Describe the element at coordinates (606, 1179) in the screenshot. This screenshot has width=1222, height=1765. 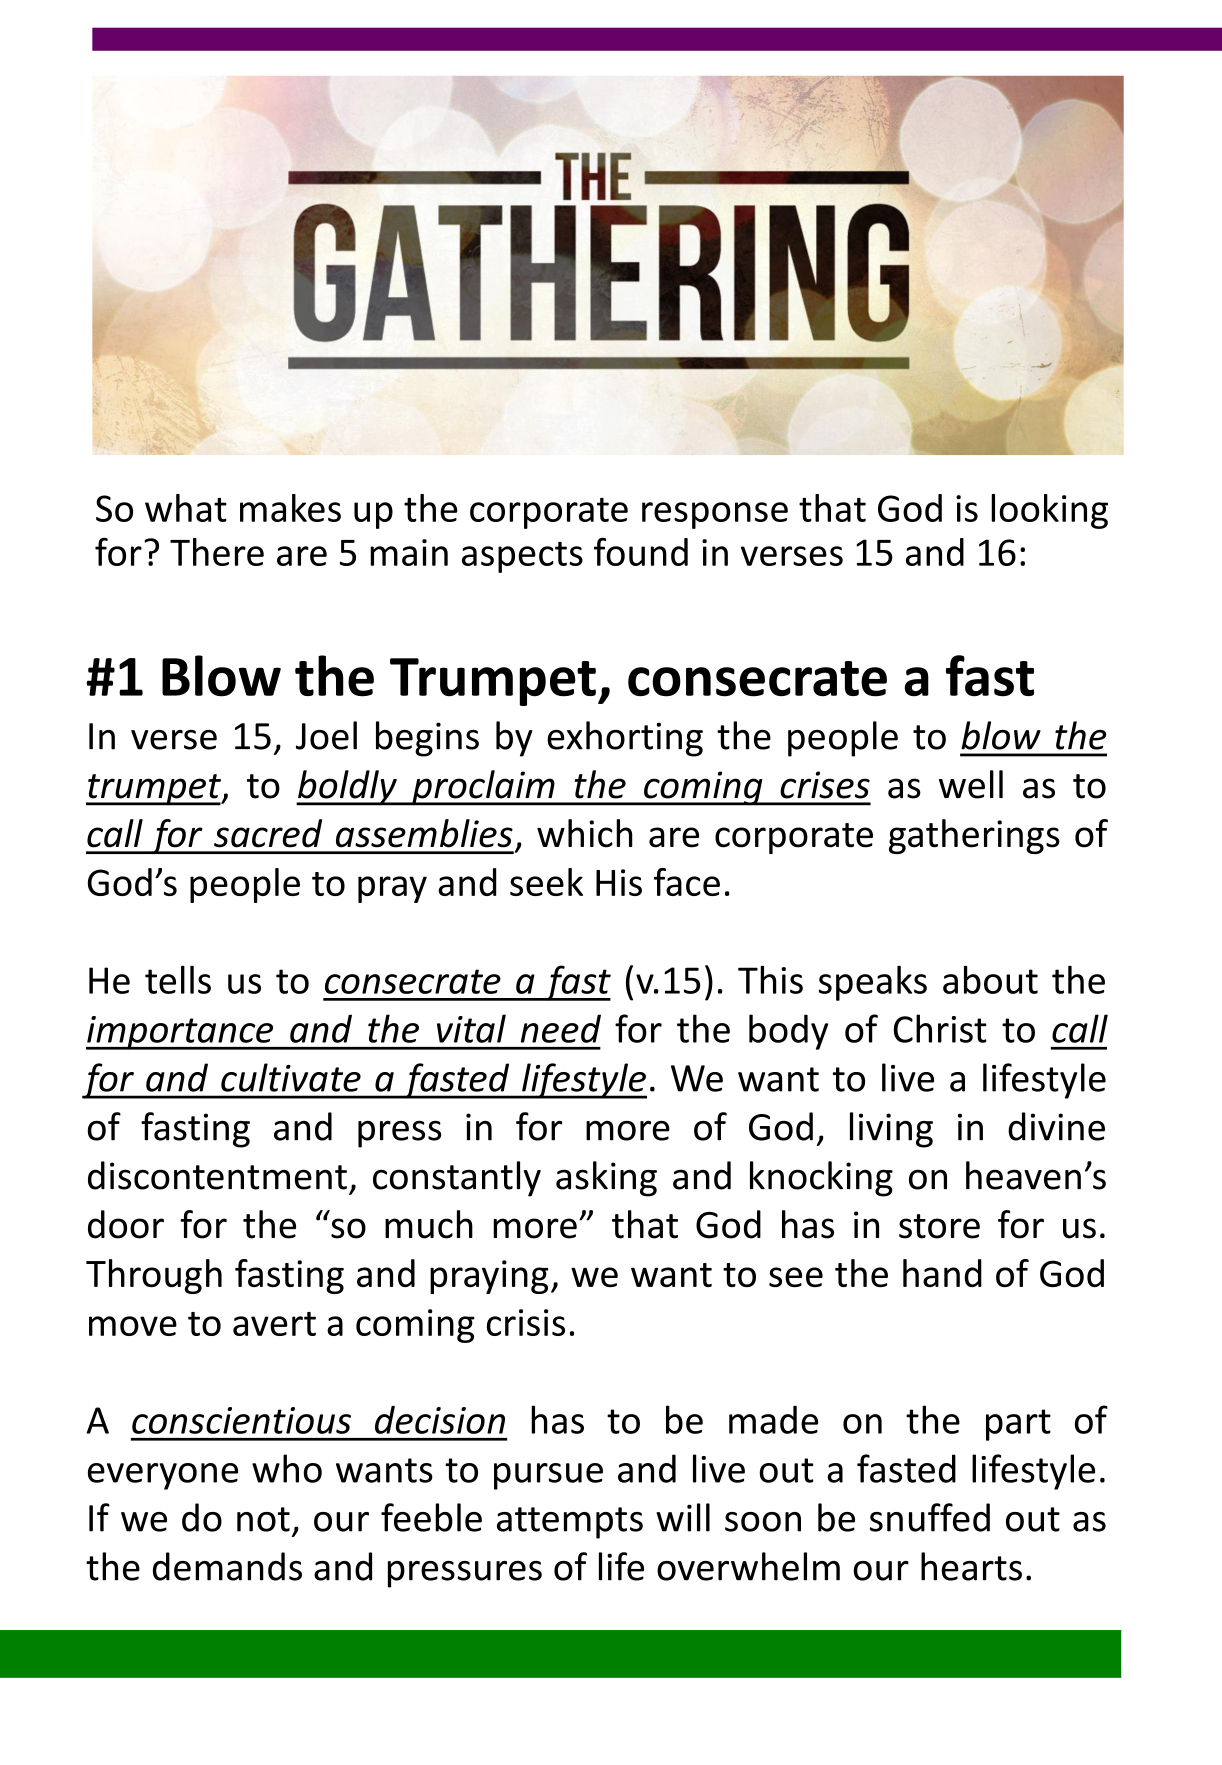
I see `asking` at that location.
